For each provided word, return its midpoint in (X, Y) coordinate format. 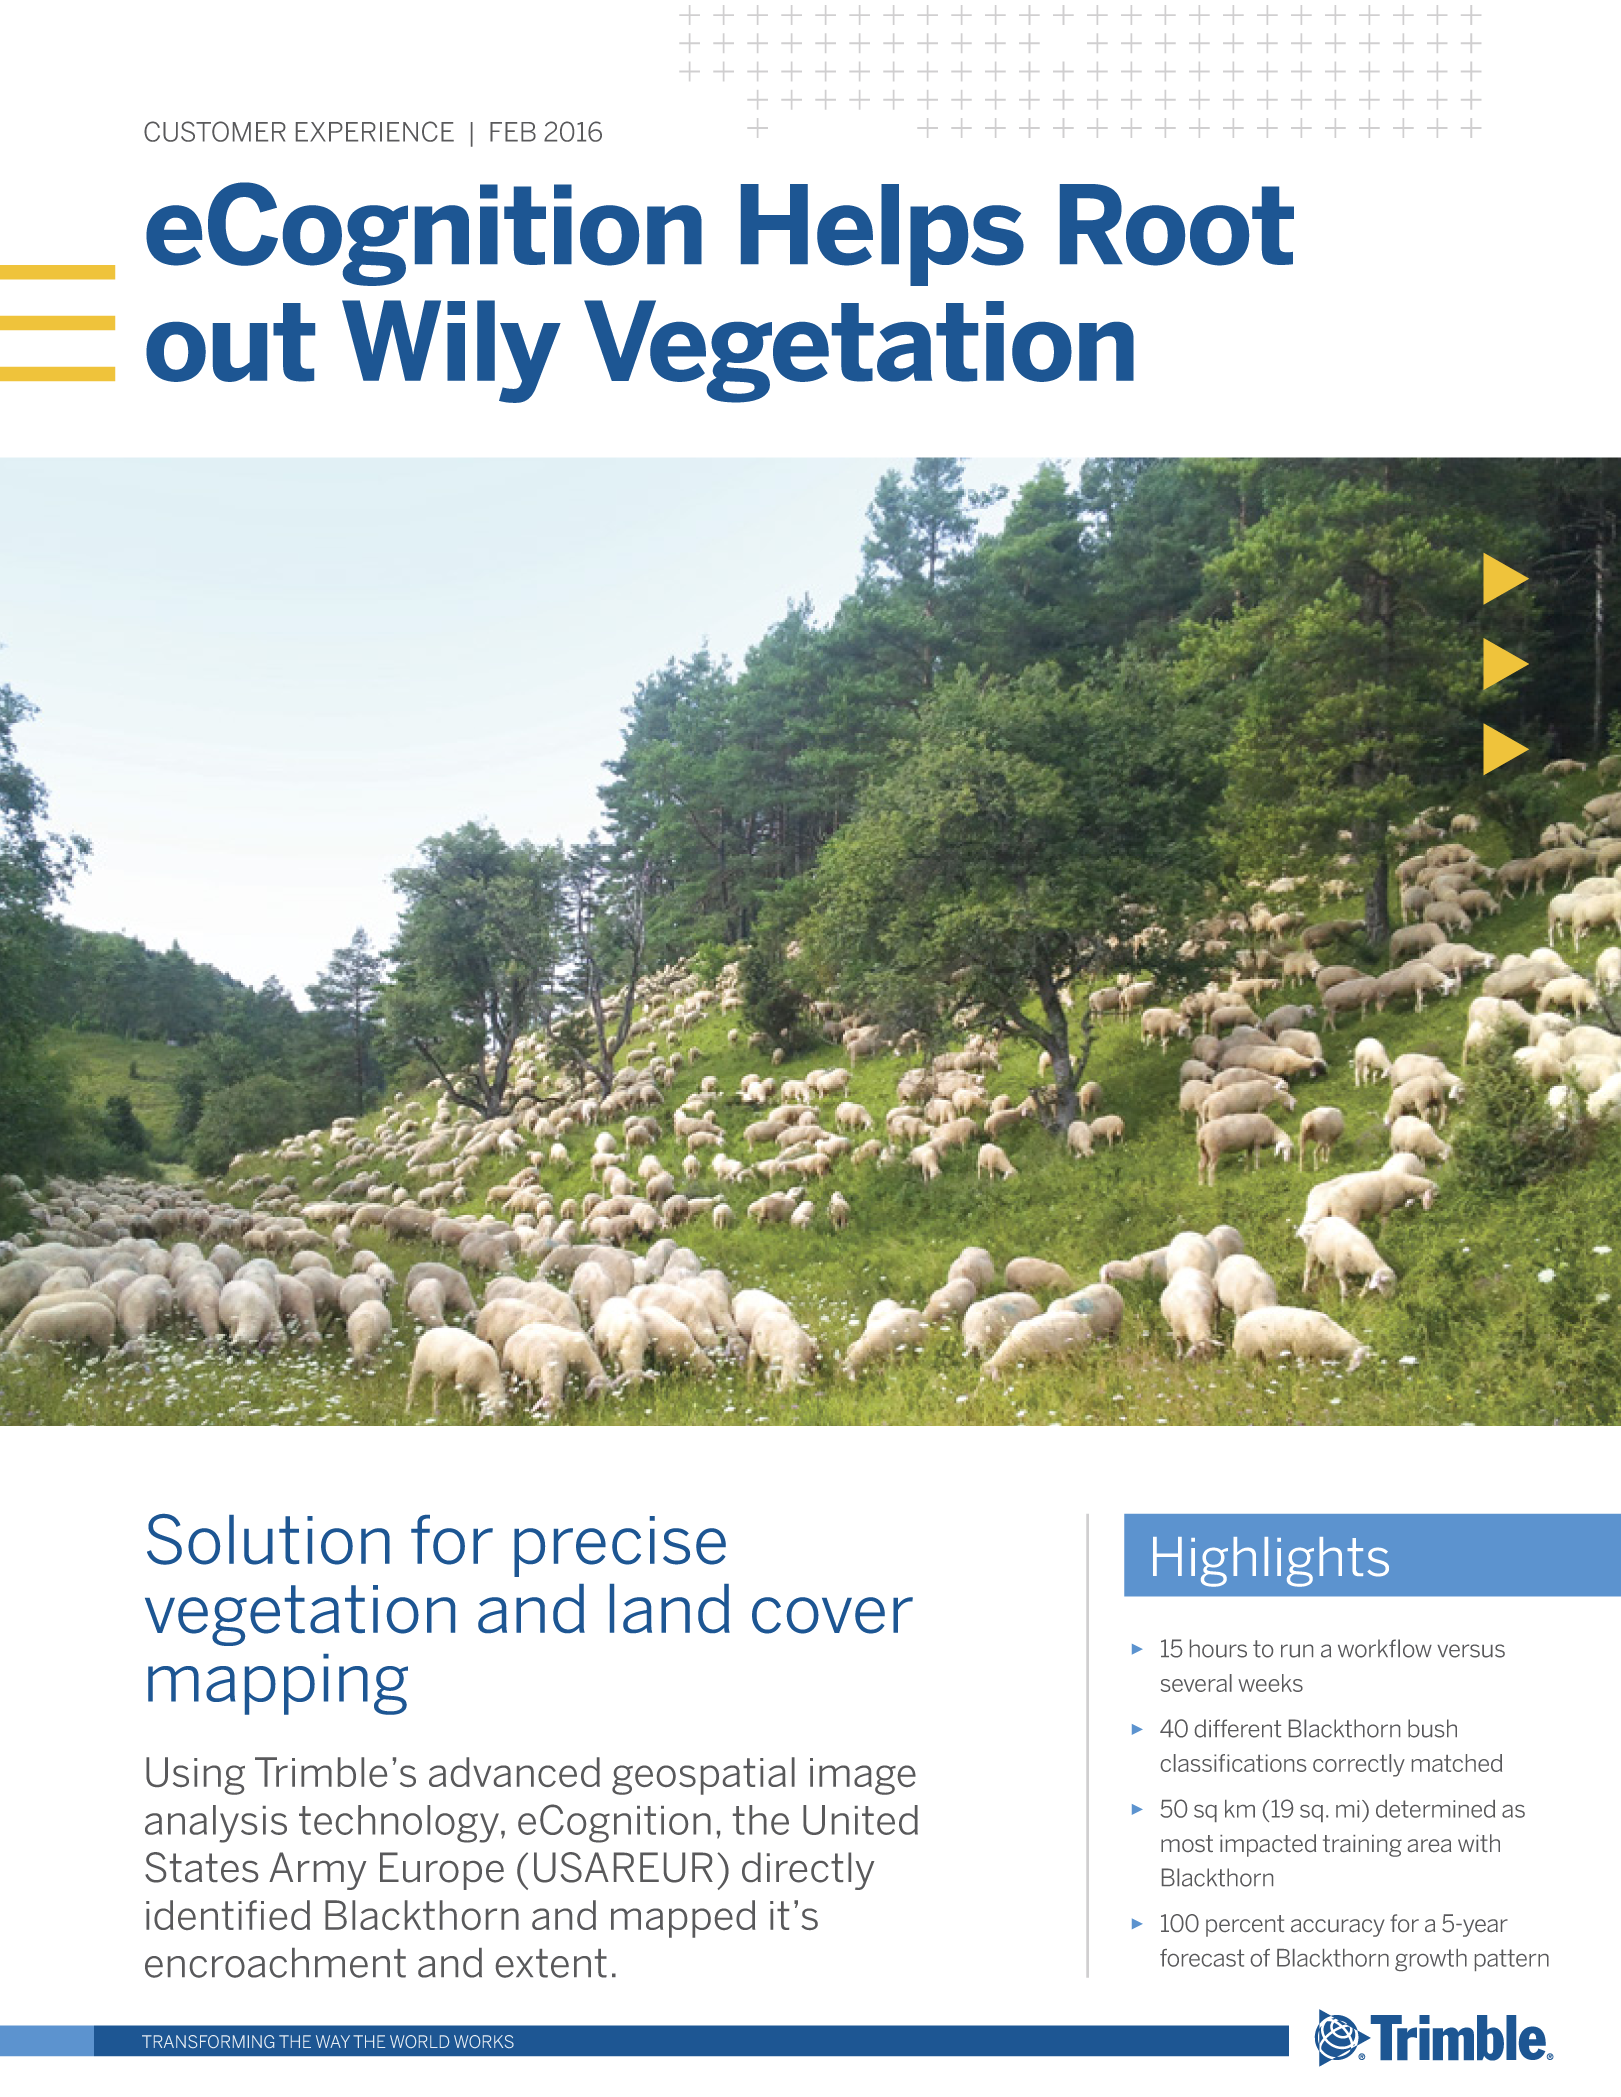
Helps (882, 235)
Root (1177, 225)
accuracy (1338, 1928)
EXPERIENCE (375, 131)
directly (808, 1871)
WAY (333, 2041)
